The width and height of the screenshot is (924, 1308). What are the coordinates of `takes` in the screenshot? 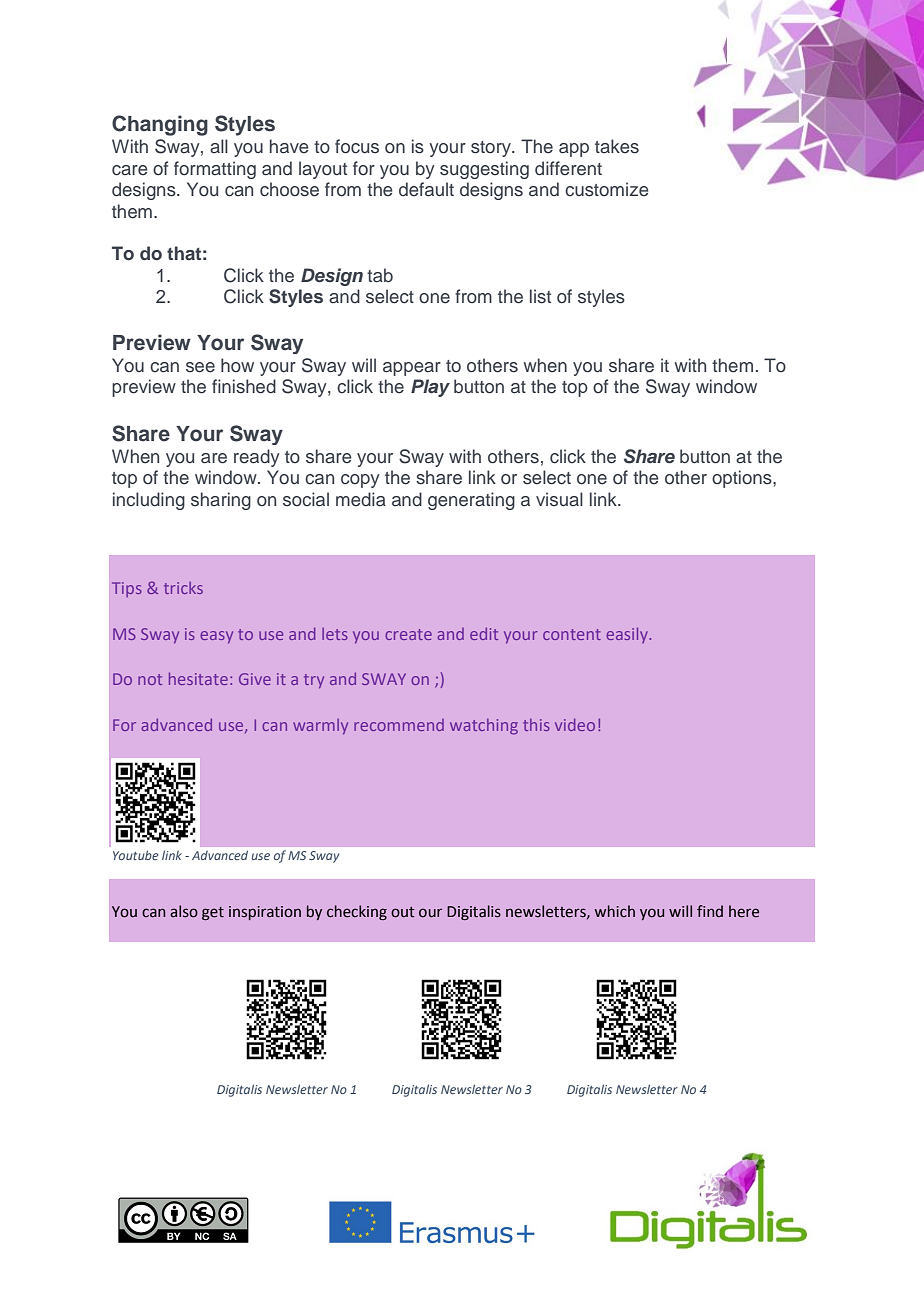 It's located at (617, 146).
